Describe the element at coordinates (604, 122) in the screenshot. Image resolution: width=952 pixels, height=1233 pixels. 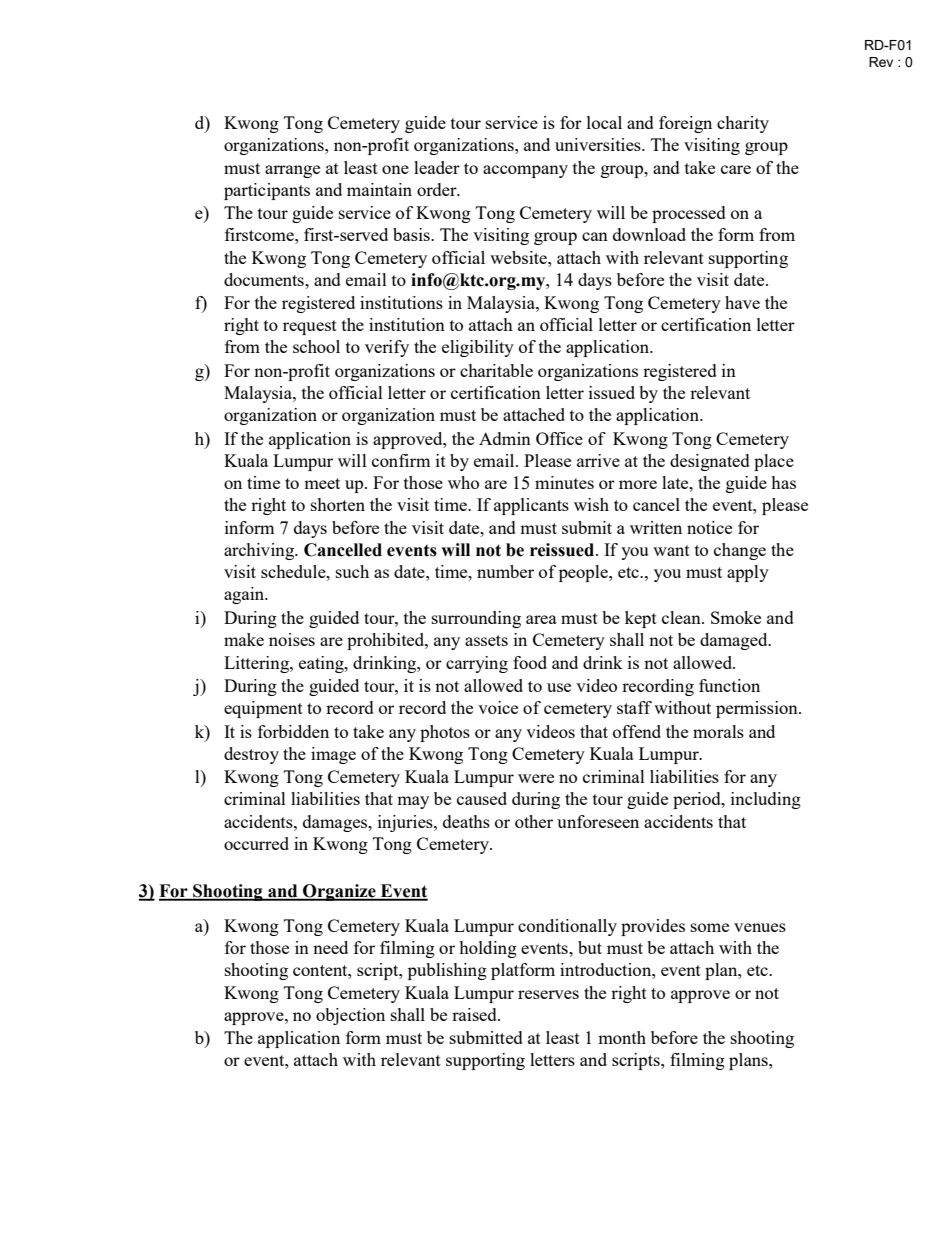
I see `local` at that location.
